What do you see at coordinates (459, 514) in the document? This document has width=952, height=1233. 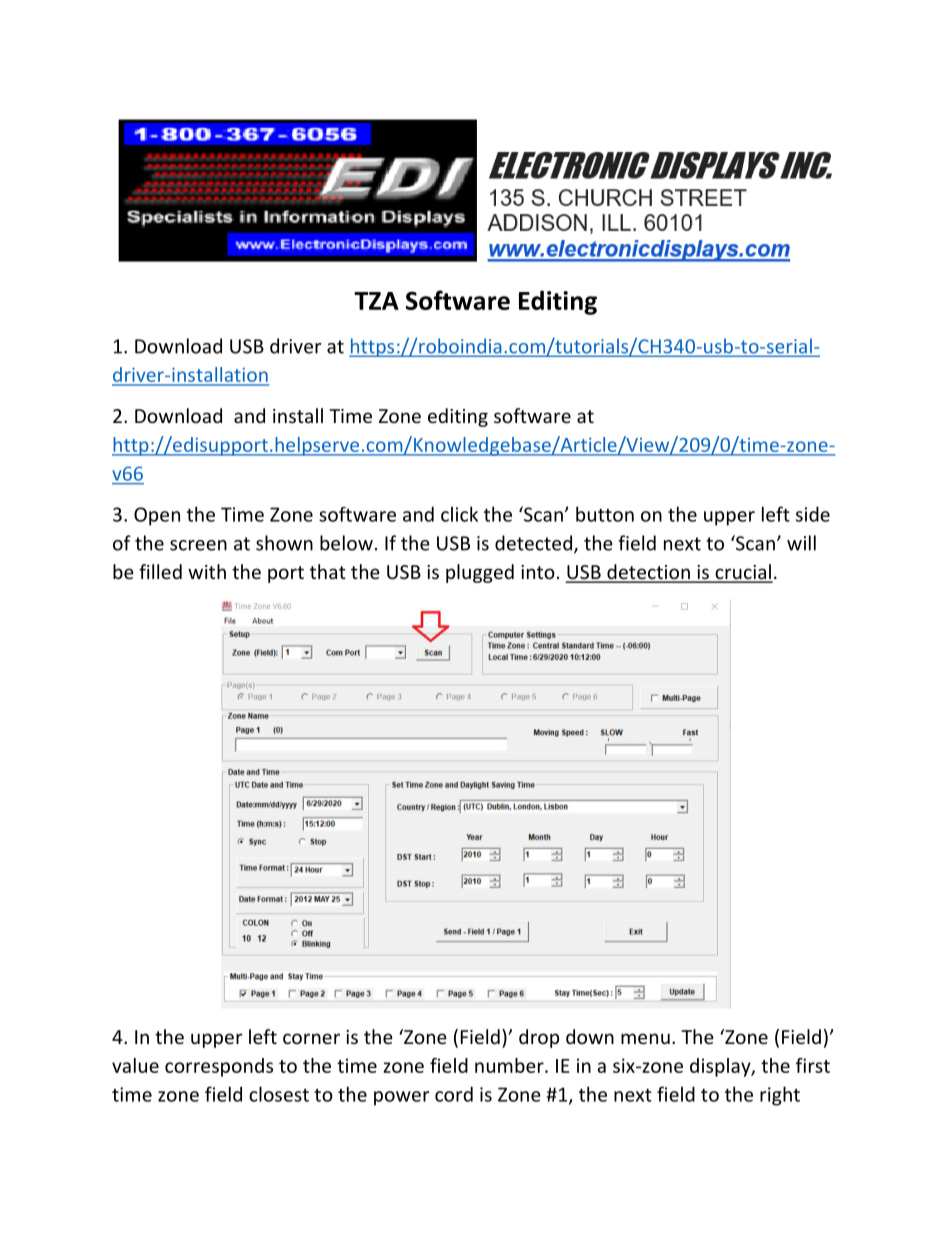 I see `click` at bounding box center [459, 514].
